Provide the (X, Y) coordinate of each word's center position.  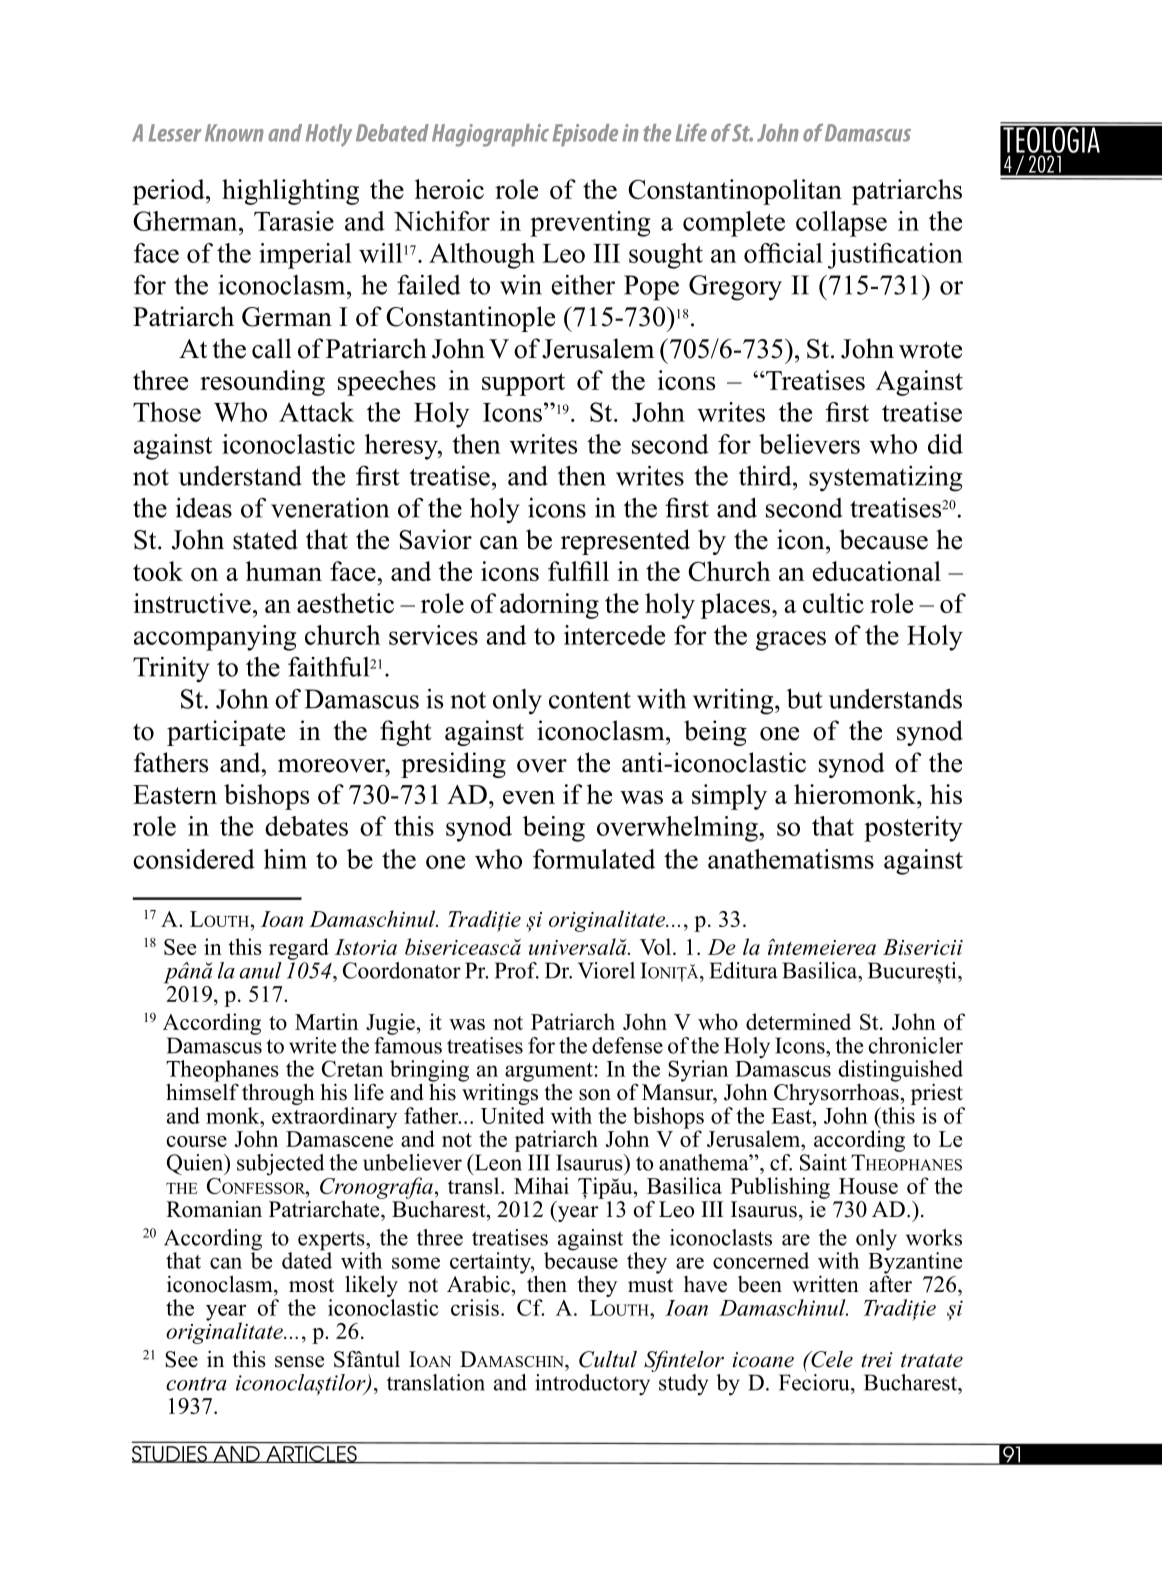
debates (306, 826)
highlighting (290, 192)
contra (196, 1384)
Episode (585, 135)
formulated (594, 859)
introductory (592, 1385)
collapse (841, 224)
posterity (913, 829)
